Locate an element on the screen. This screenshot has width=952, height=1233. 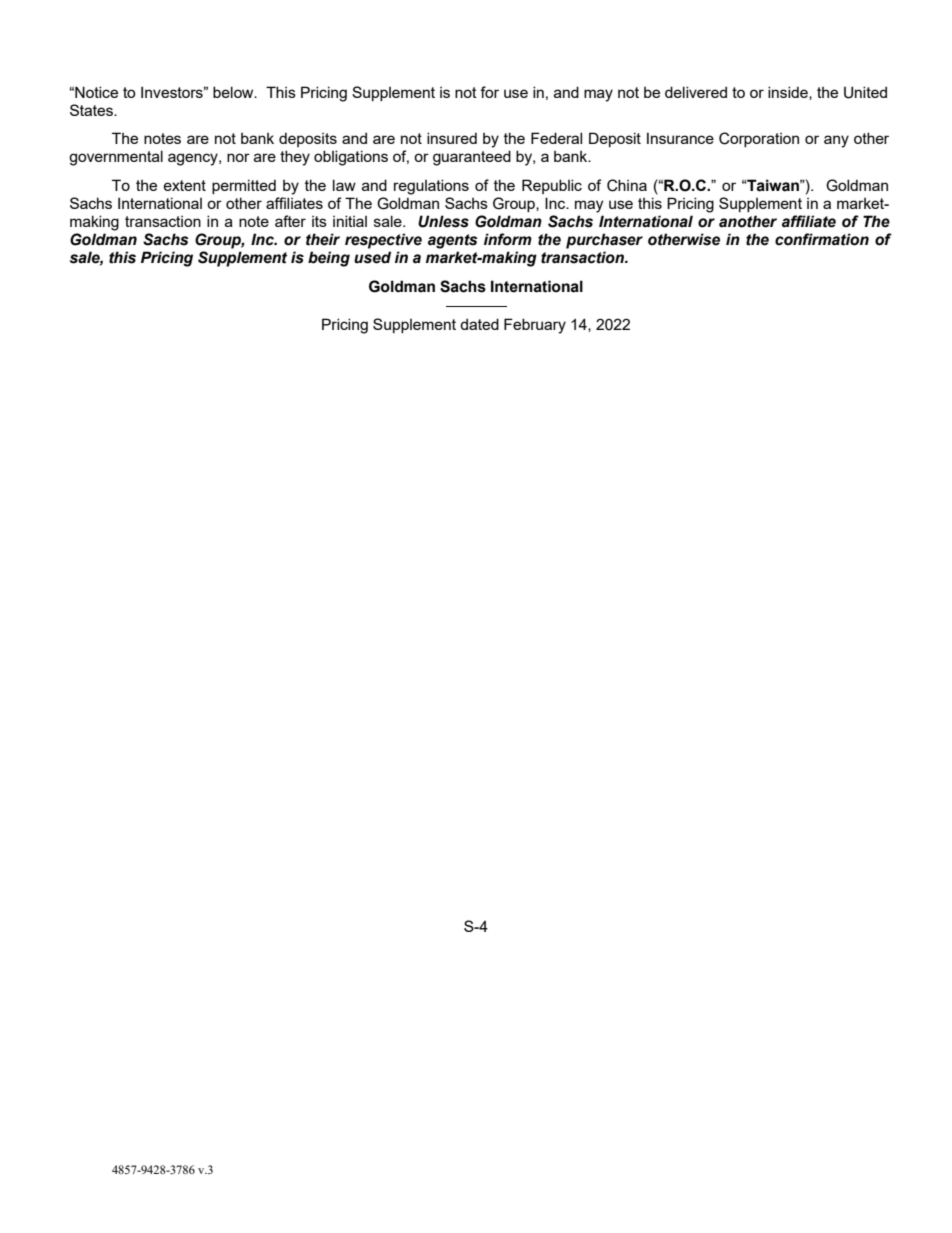
February is located at coordinates (535, 326).
